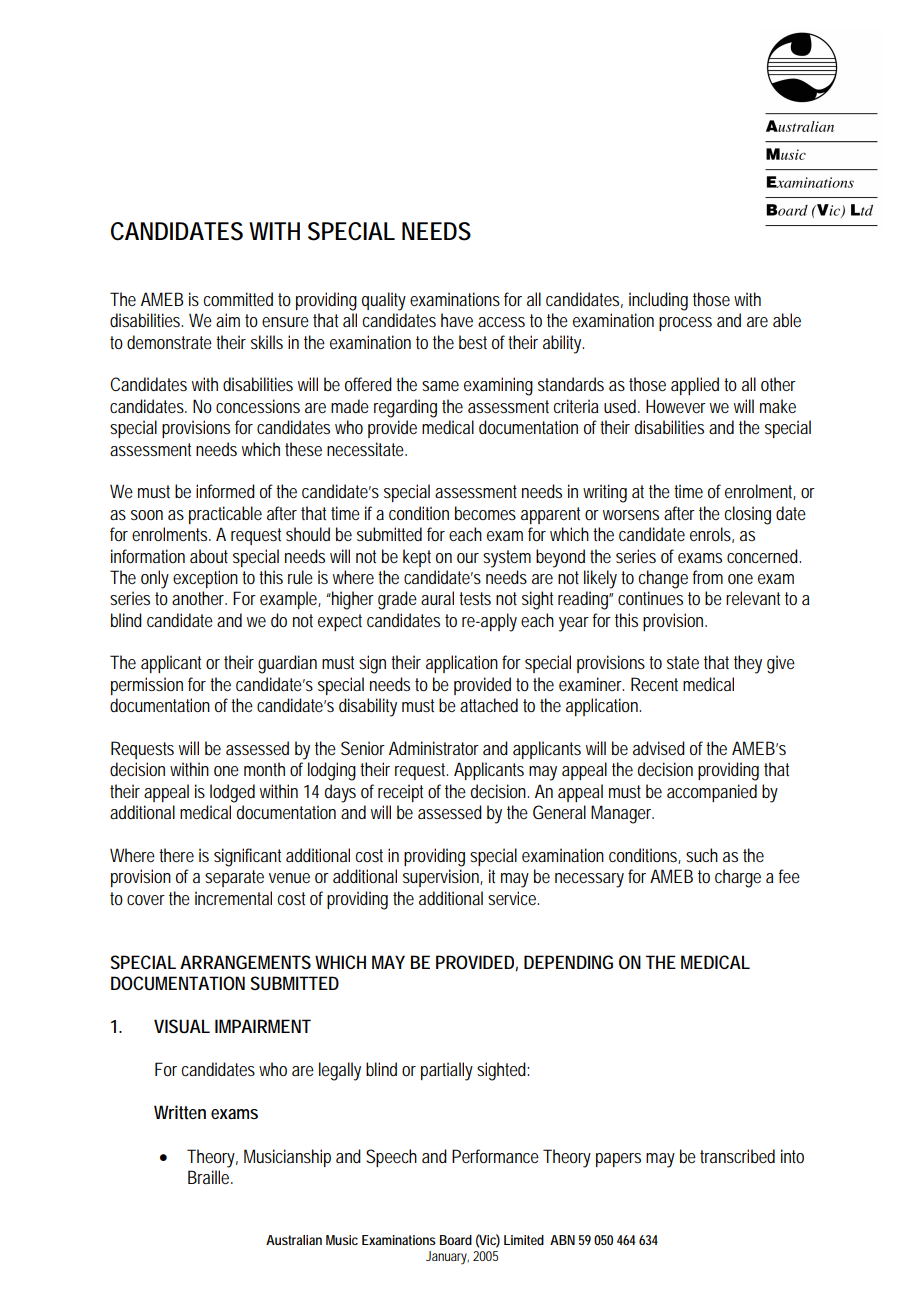 This image has width=924, height=1308. I want to click on aim, so click(228, 320).
